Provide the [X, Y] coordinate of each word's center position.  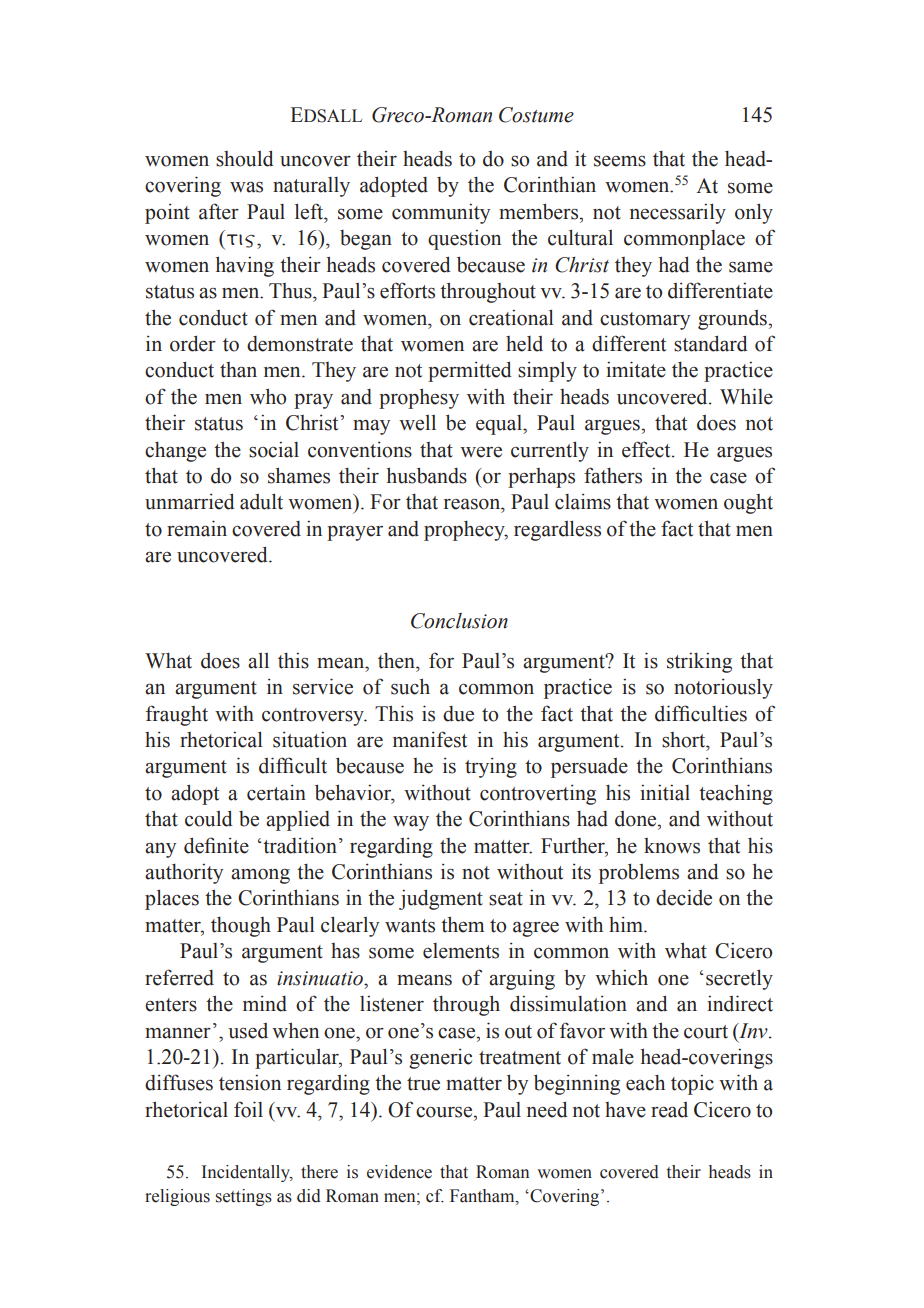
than [238, 370]
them [462, 924]
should [245, 158]
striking [699, 662]
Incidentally [247, 1173]
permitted [470, 371]
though [241, 927]
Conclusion [459, 621]
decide [684, 897]
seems [620, 161]
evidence [399, 1172]
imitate [636, 369]
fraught [177, 715]
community [441, 213]
